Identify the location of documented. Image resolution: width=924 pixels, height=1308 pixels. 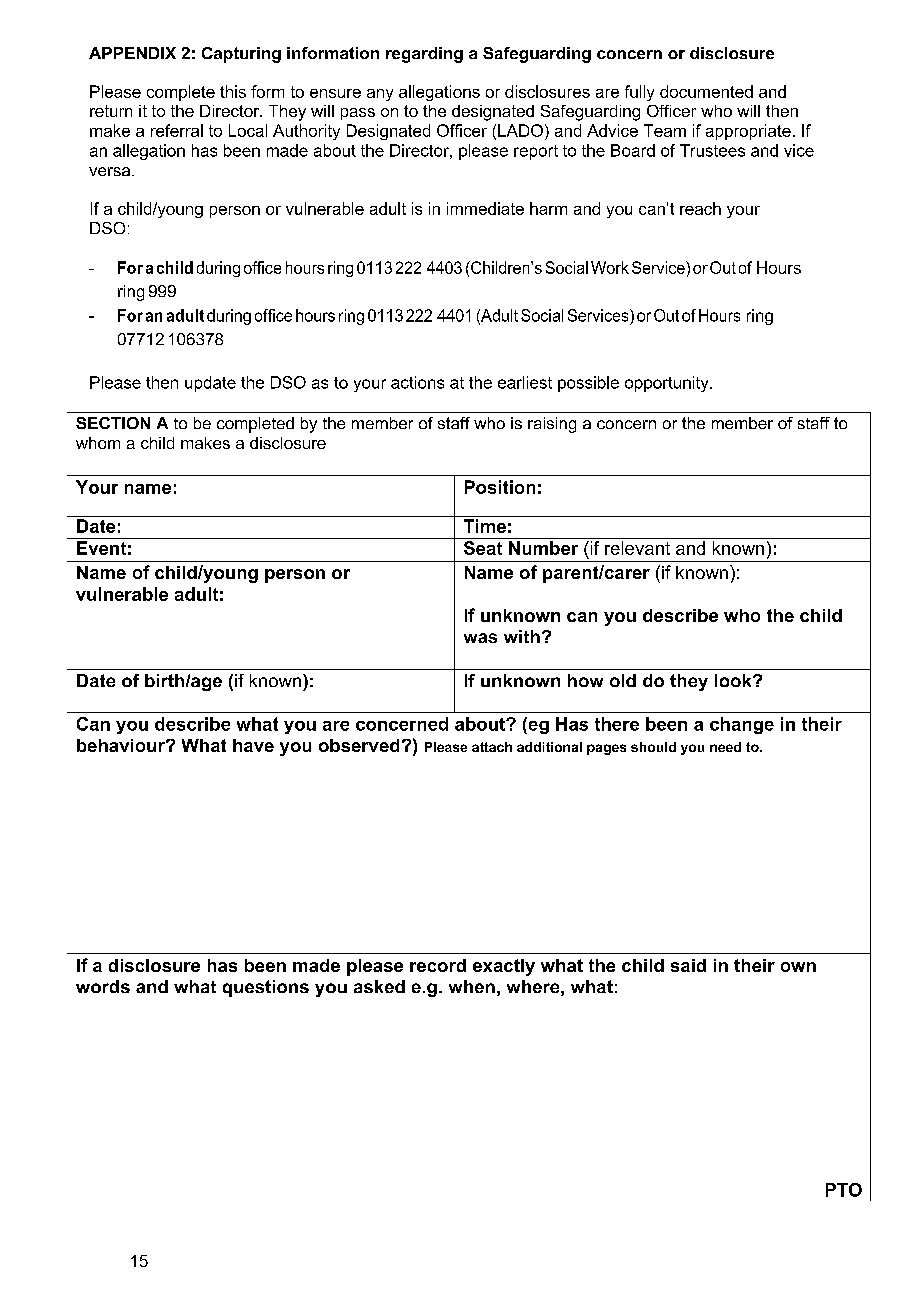
(706, 91).
